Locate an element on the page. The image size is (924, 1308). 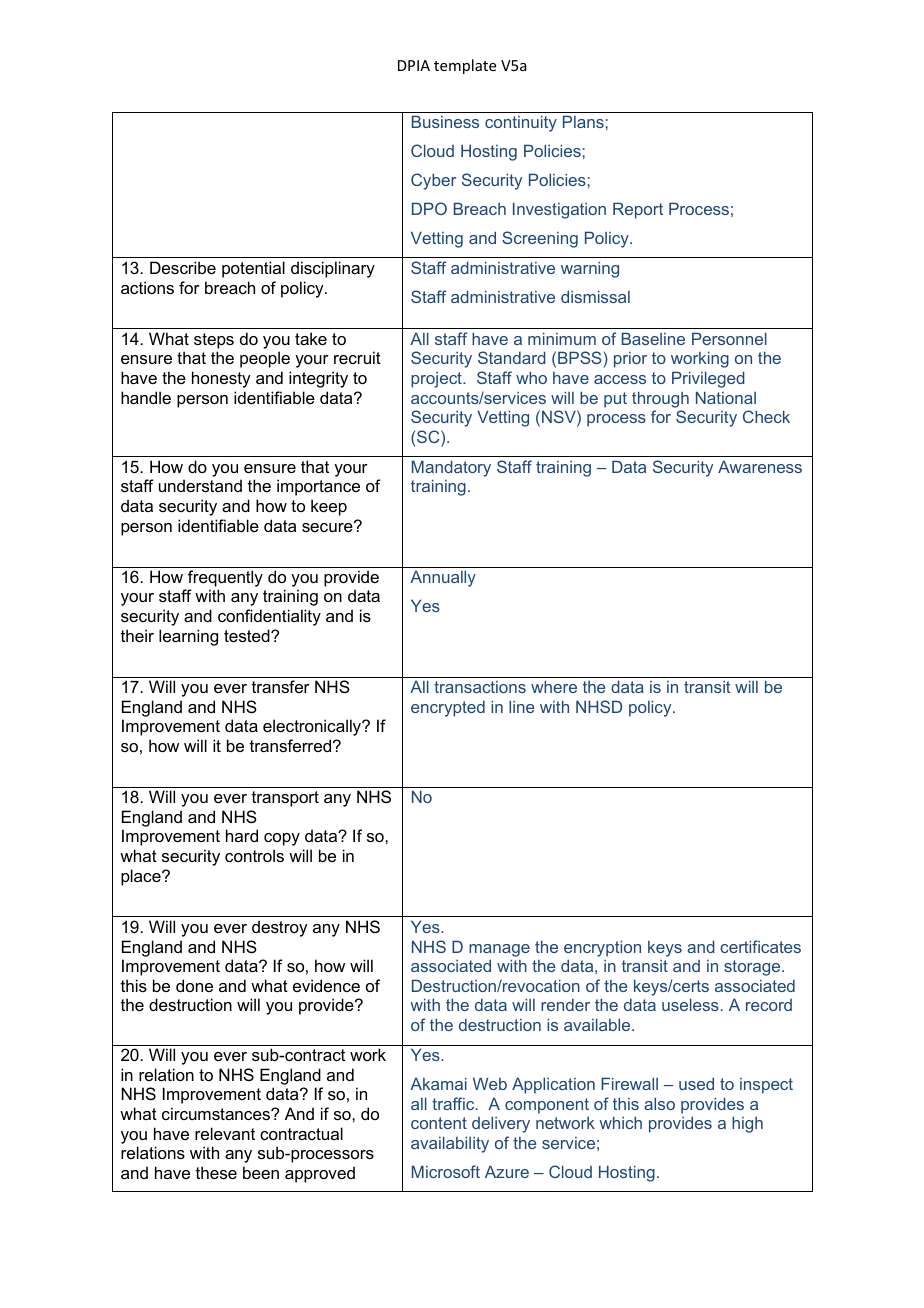
also is located at coordinates (659, 1103).
